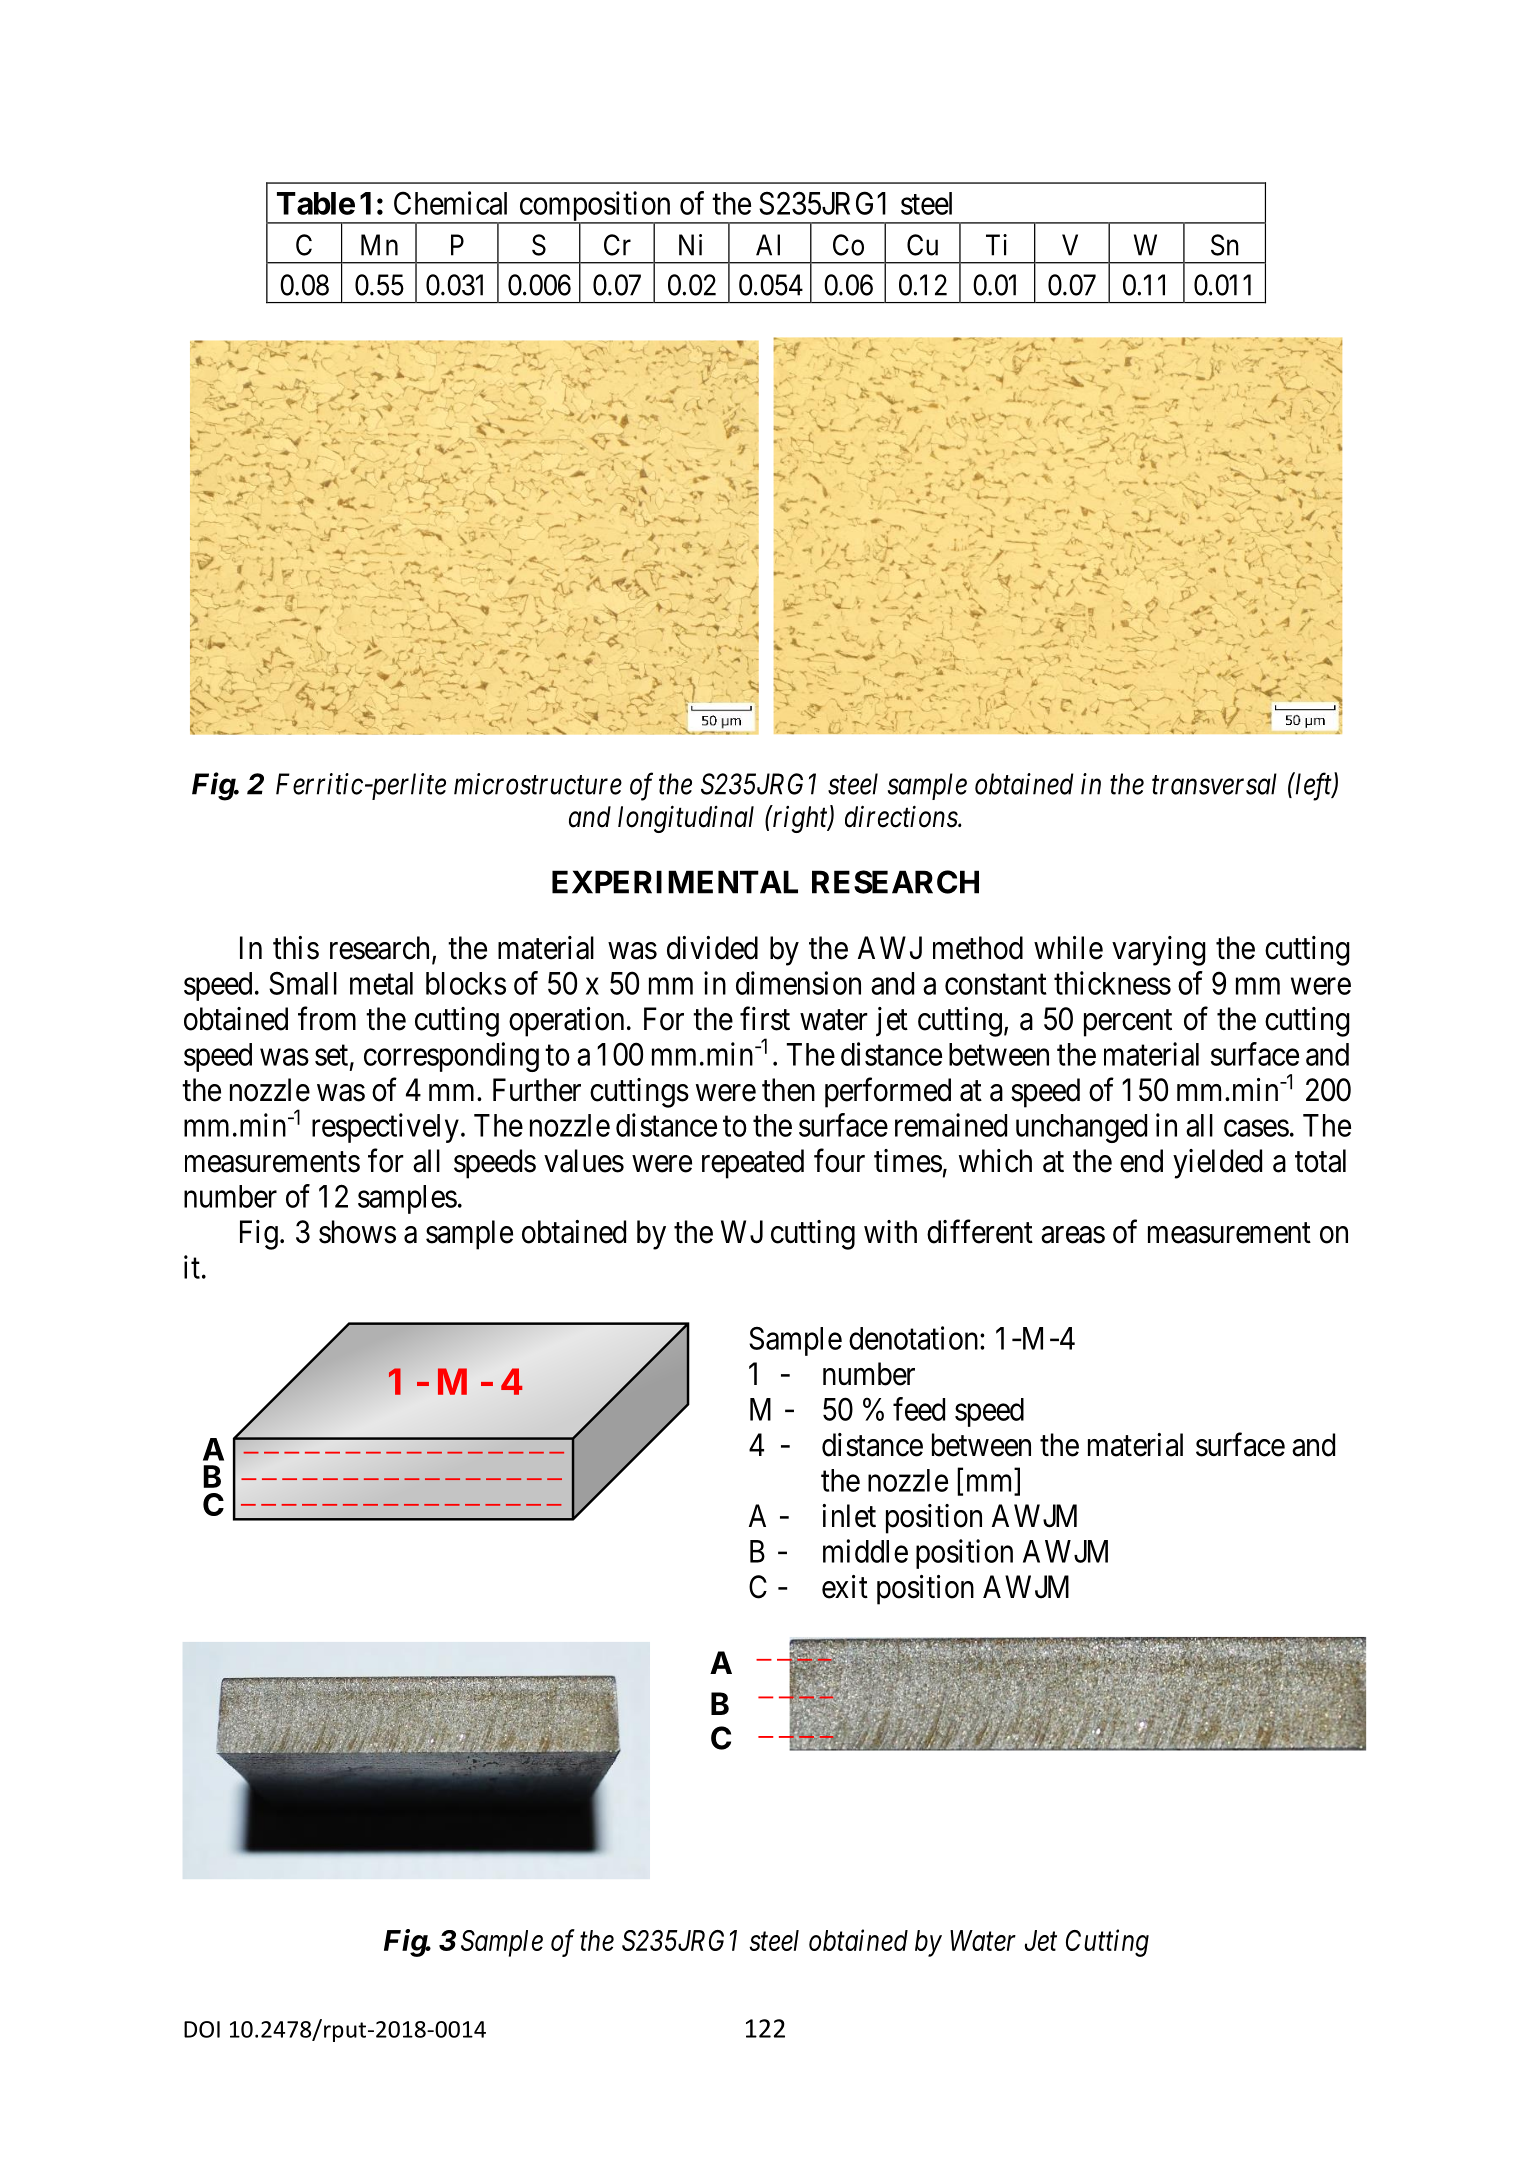 Image resolution: width=1532 pixels, height=2166 pixels. Describe the element at coordinates (385, 1128) in the screenshot. I see `respectively` at that location.
